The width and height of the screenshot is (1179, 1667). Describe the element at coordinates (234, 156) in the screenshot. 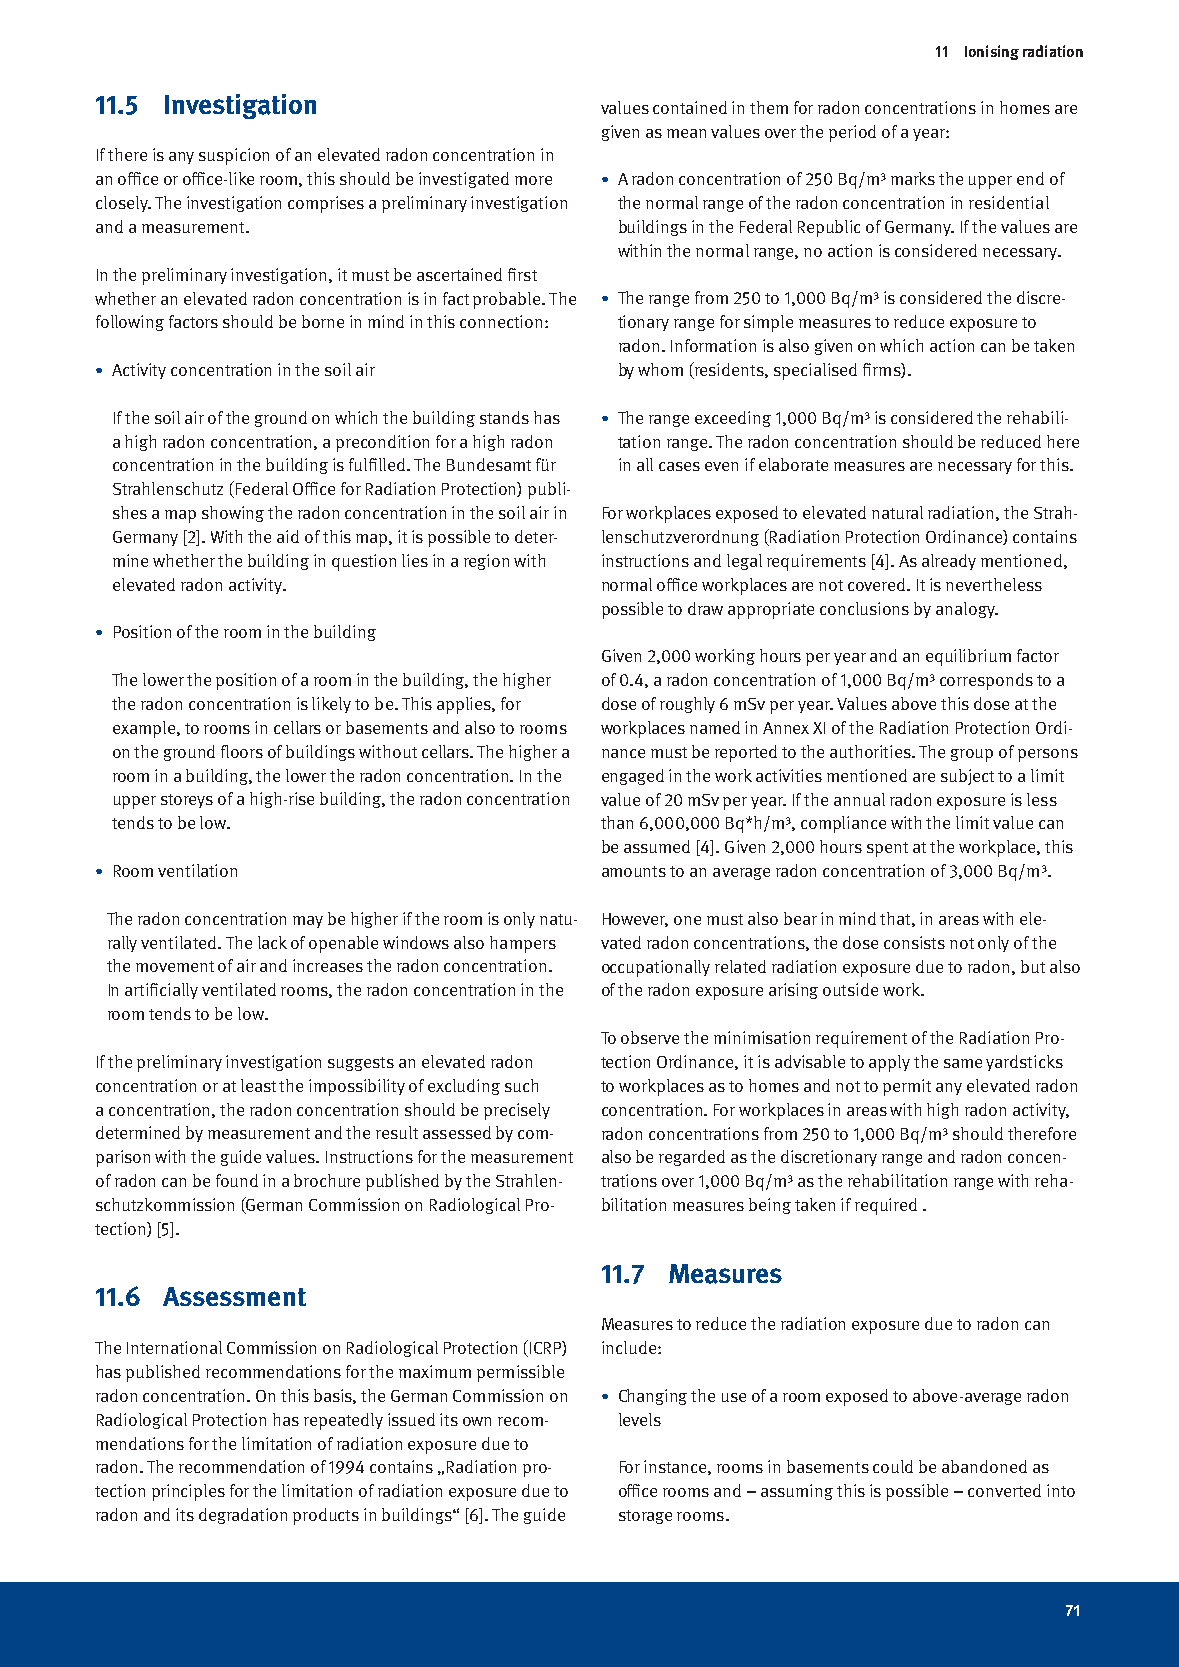

I see `suspicion` at that location.
